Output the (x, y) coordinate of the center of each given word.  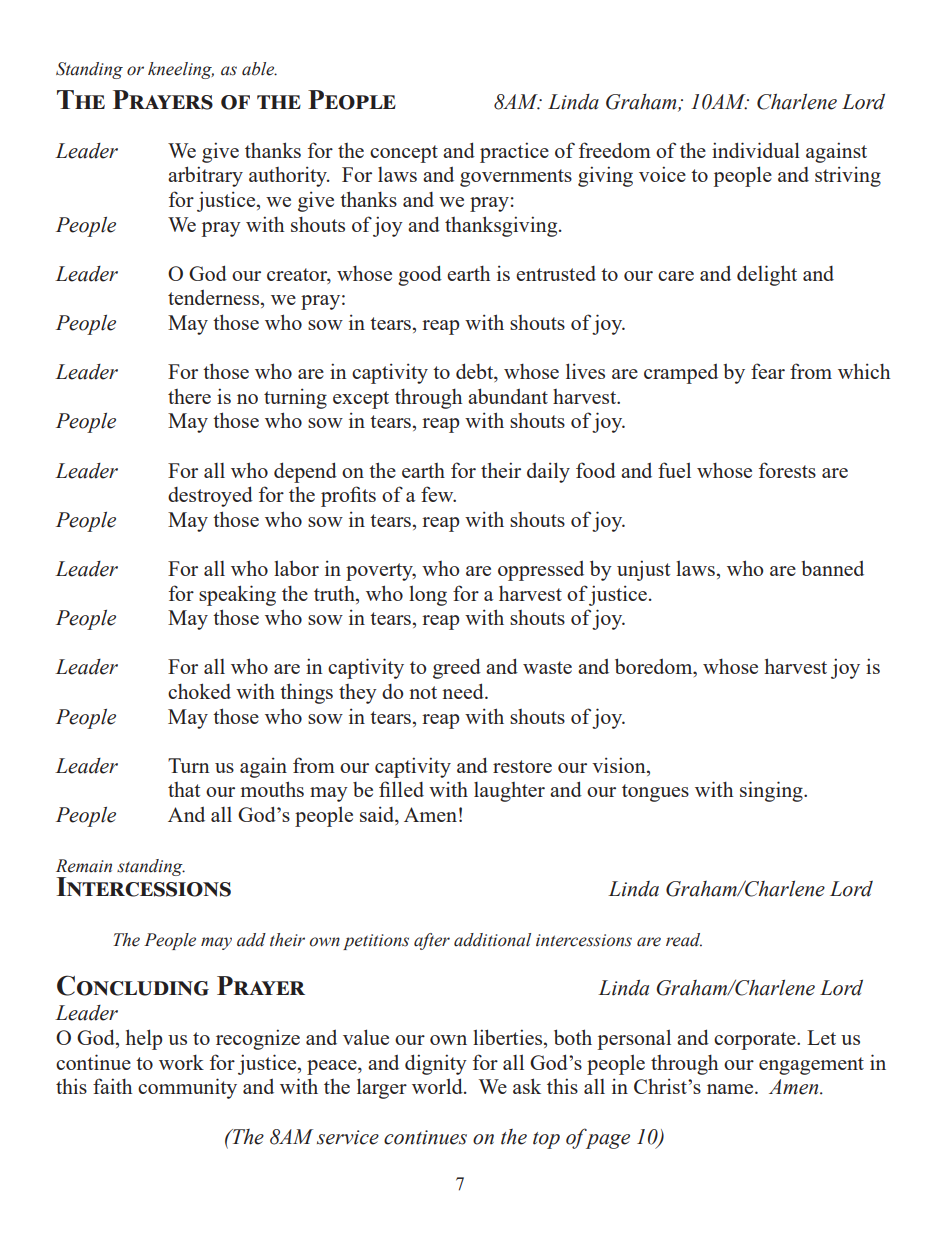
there (189, 396)
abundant (508, 396)
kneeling (181, 70)
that (184, 789)
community (187, 1088)
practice (514, 152)
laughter (509, 792)
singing (772, 791)
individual (756, 150)
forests (787, 470)
